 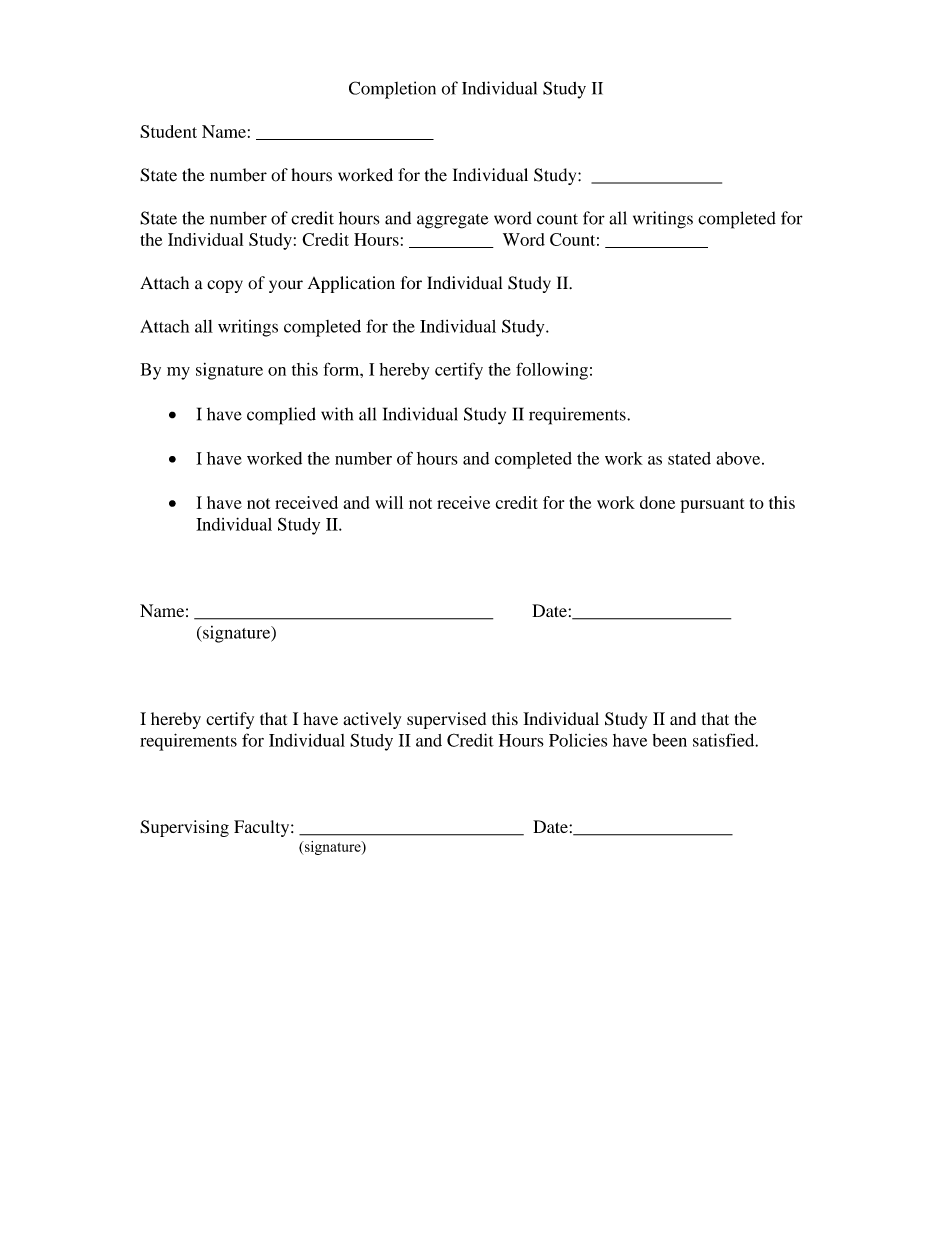 I want to click on done, so click(x=657, y=502).
